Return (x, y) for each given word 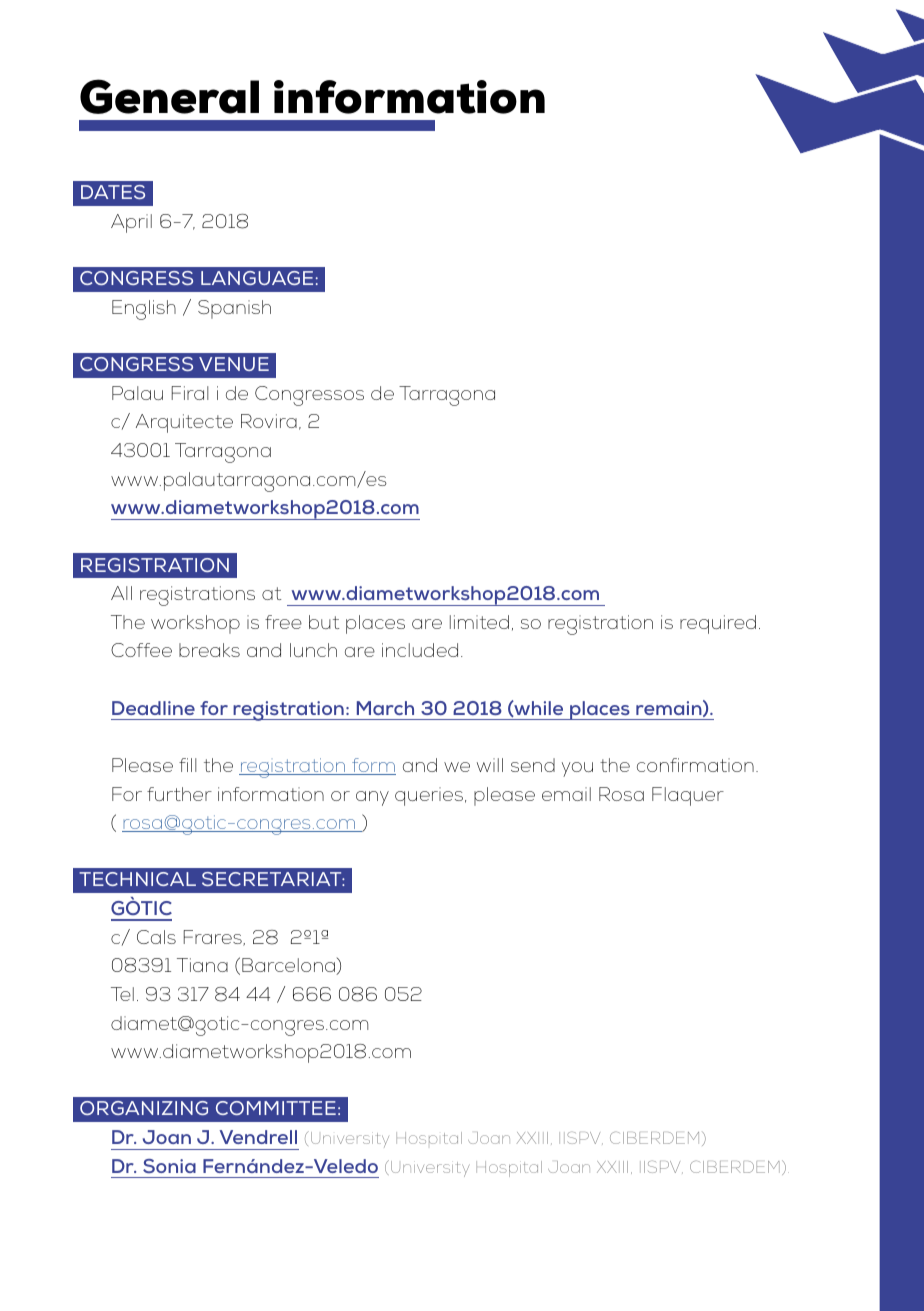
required (718, 624)
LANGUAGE (257, 278)
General (169, 96)
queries (429, 796)
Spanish (234, 309)
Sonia (169, 1166)
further (179, 794)
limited (479, 622)
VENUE (234, 364)
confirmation (695, 765)
